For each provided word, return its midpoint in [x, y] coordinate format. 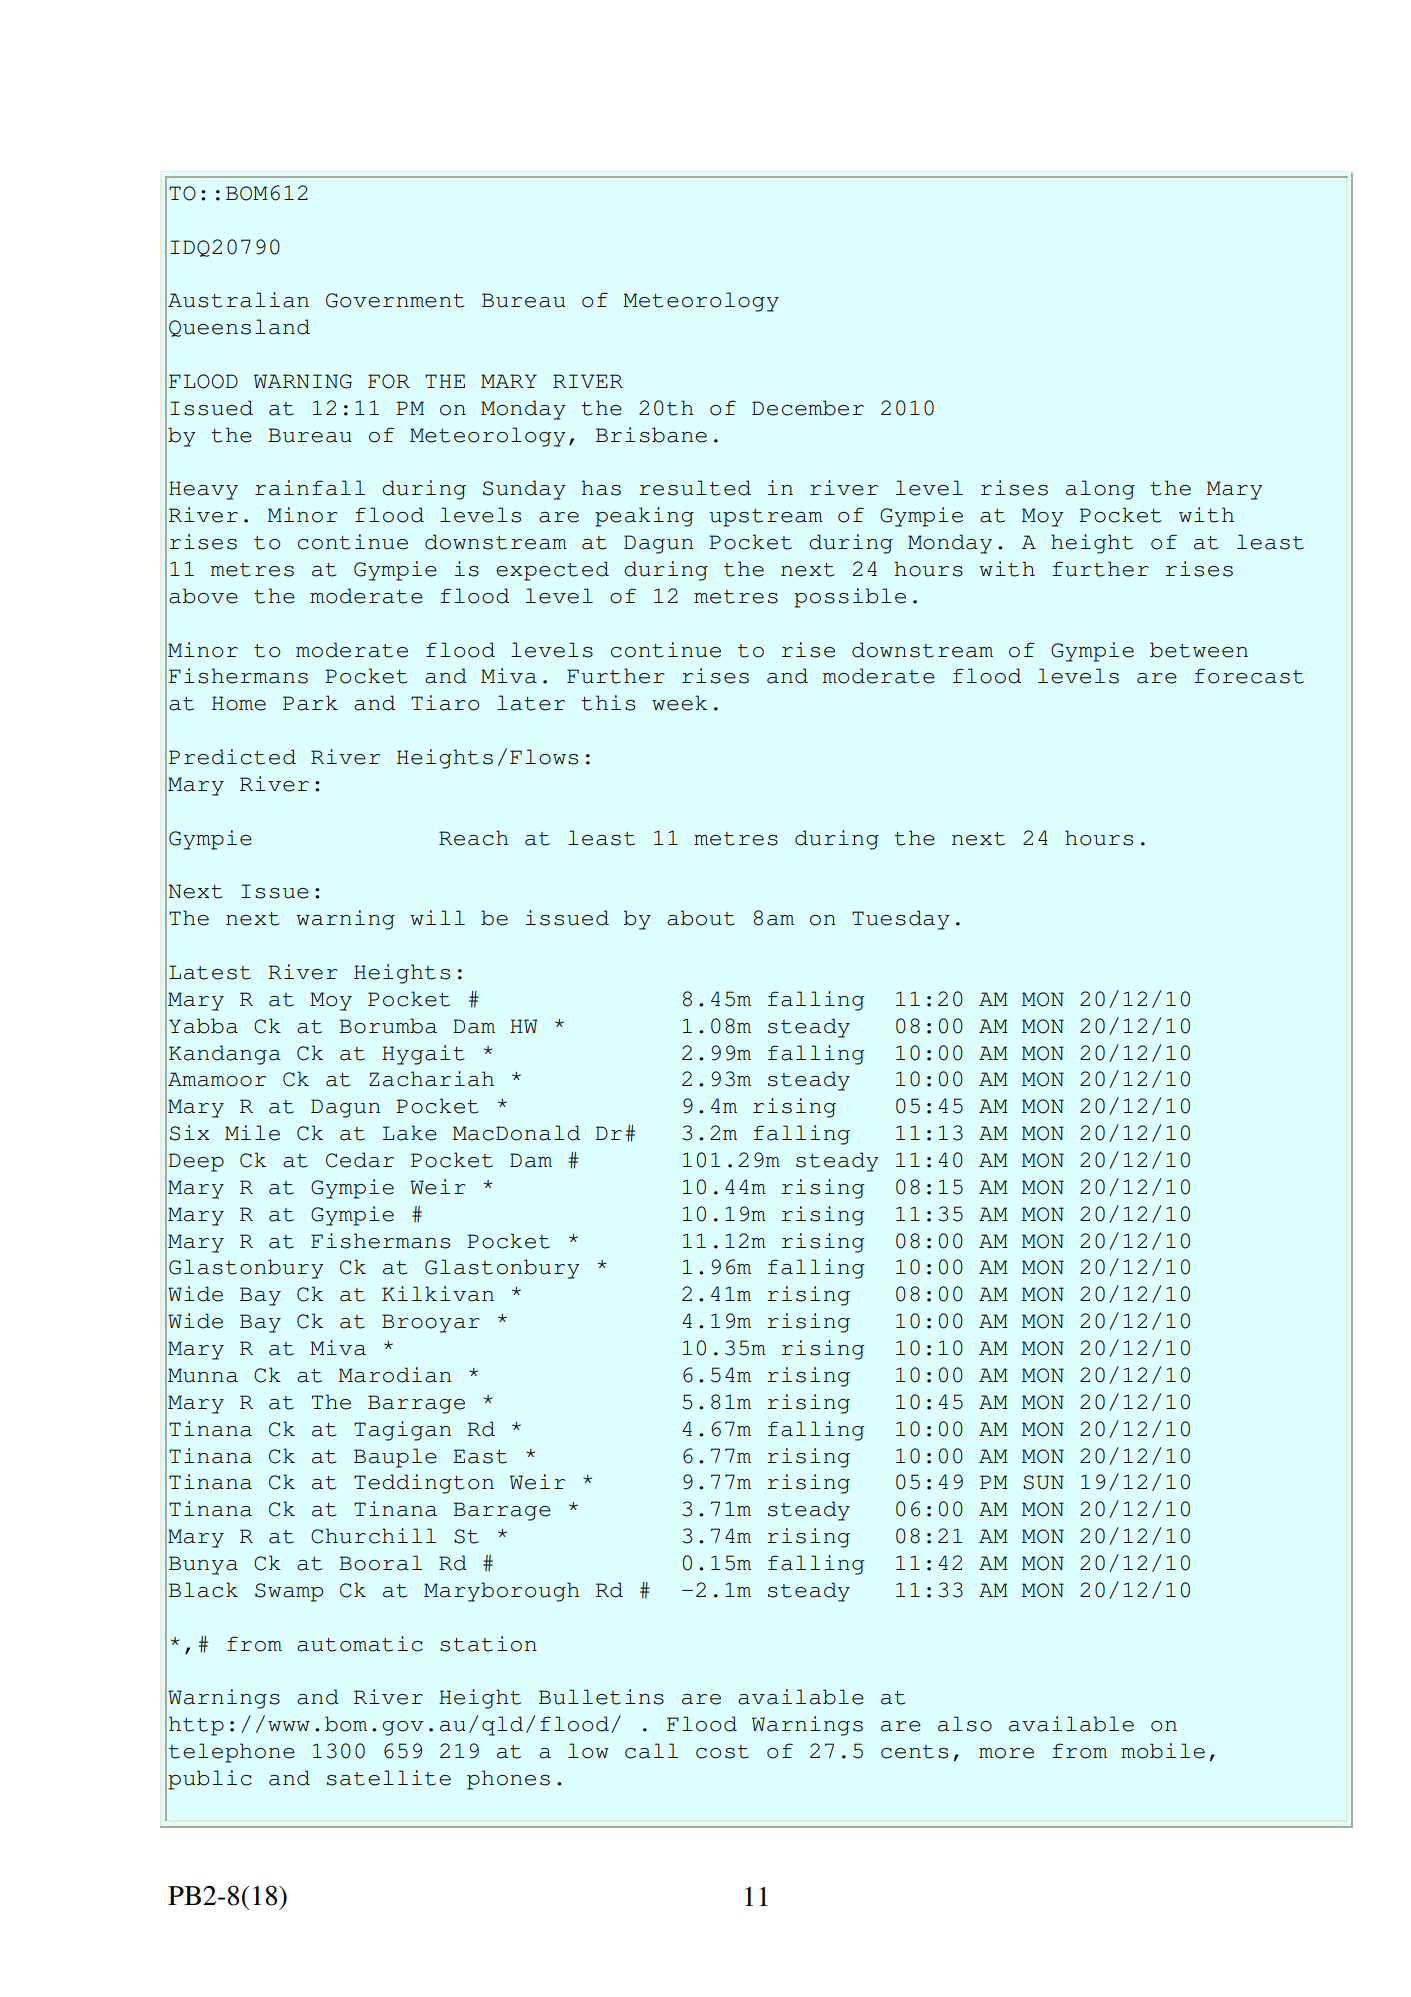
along [1100, 490]
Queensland [239, 328]
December [808, 408]
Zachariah [431, 1079]
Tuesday [901, 920]
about [701, 918]
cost [722, 1752]
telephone [232, 1753]
